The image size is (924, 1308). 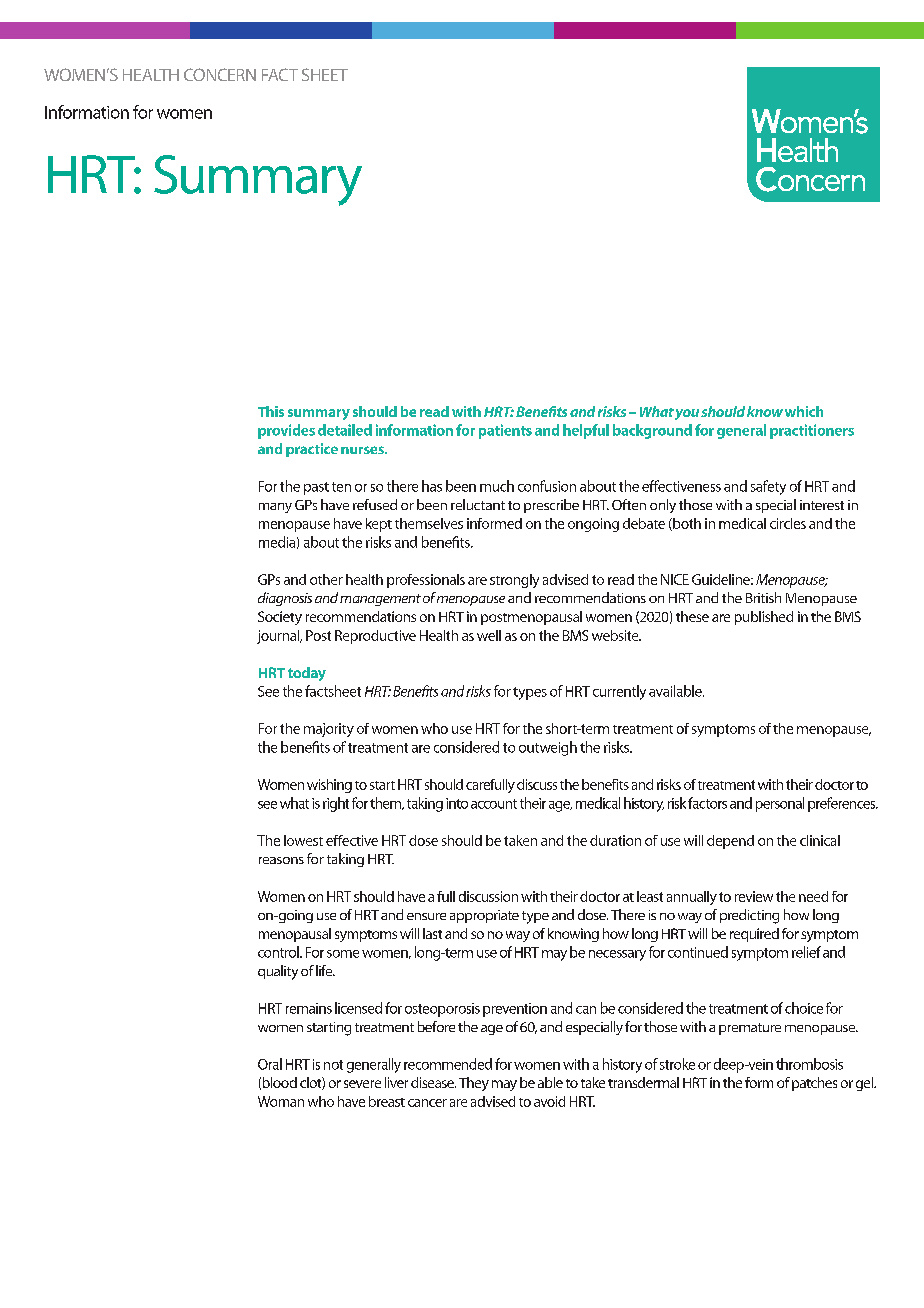 What do you see at coordinates (270, 1064) in the screenshot?
I see `Oral` at bounding box center [270, 1064].
